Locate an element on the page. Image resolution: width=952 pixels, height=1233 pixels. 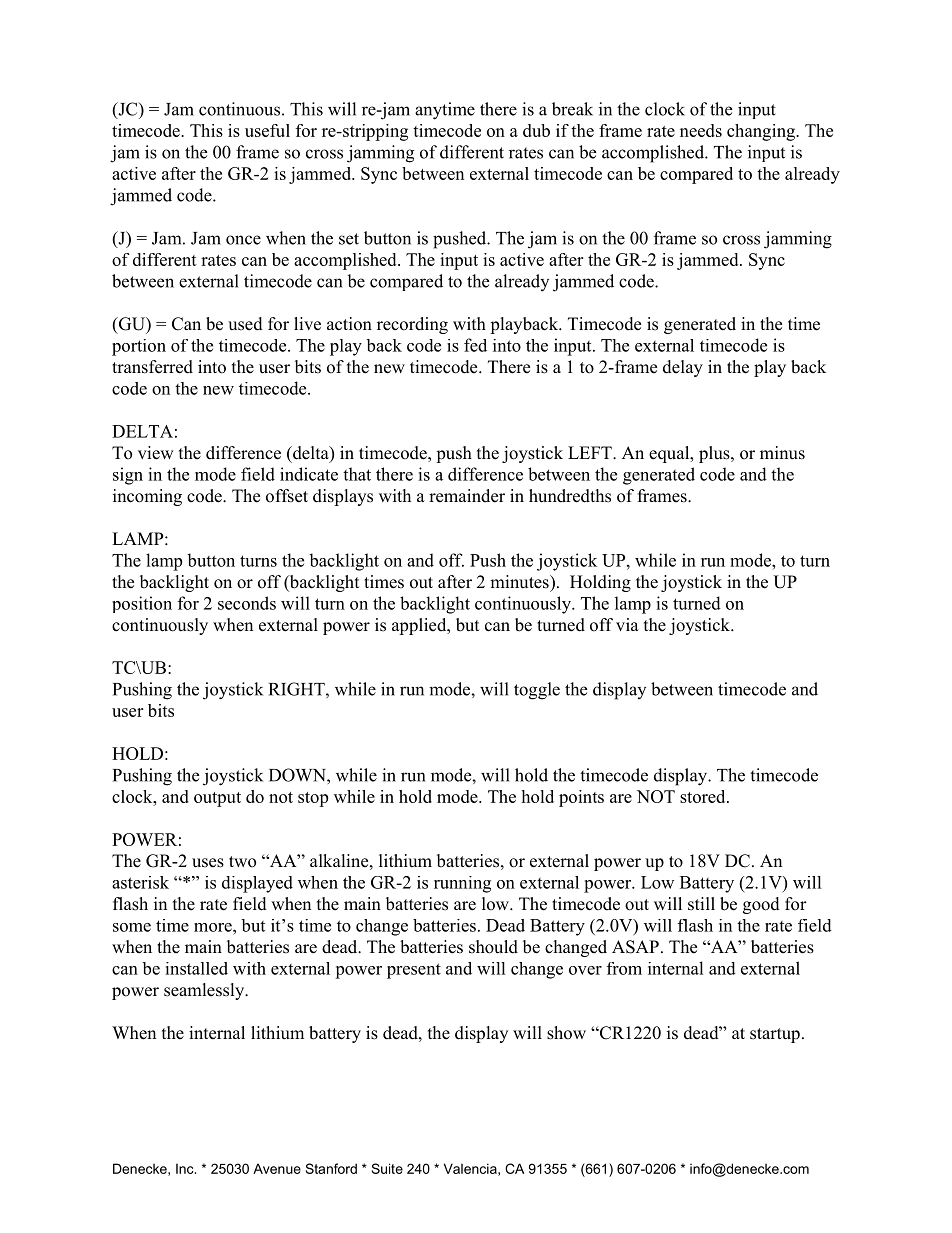
seconds is located at coordinates (247, 603).
